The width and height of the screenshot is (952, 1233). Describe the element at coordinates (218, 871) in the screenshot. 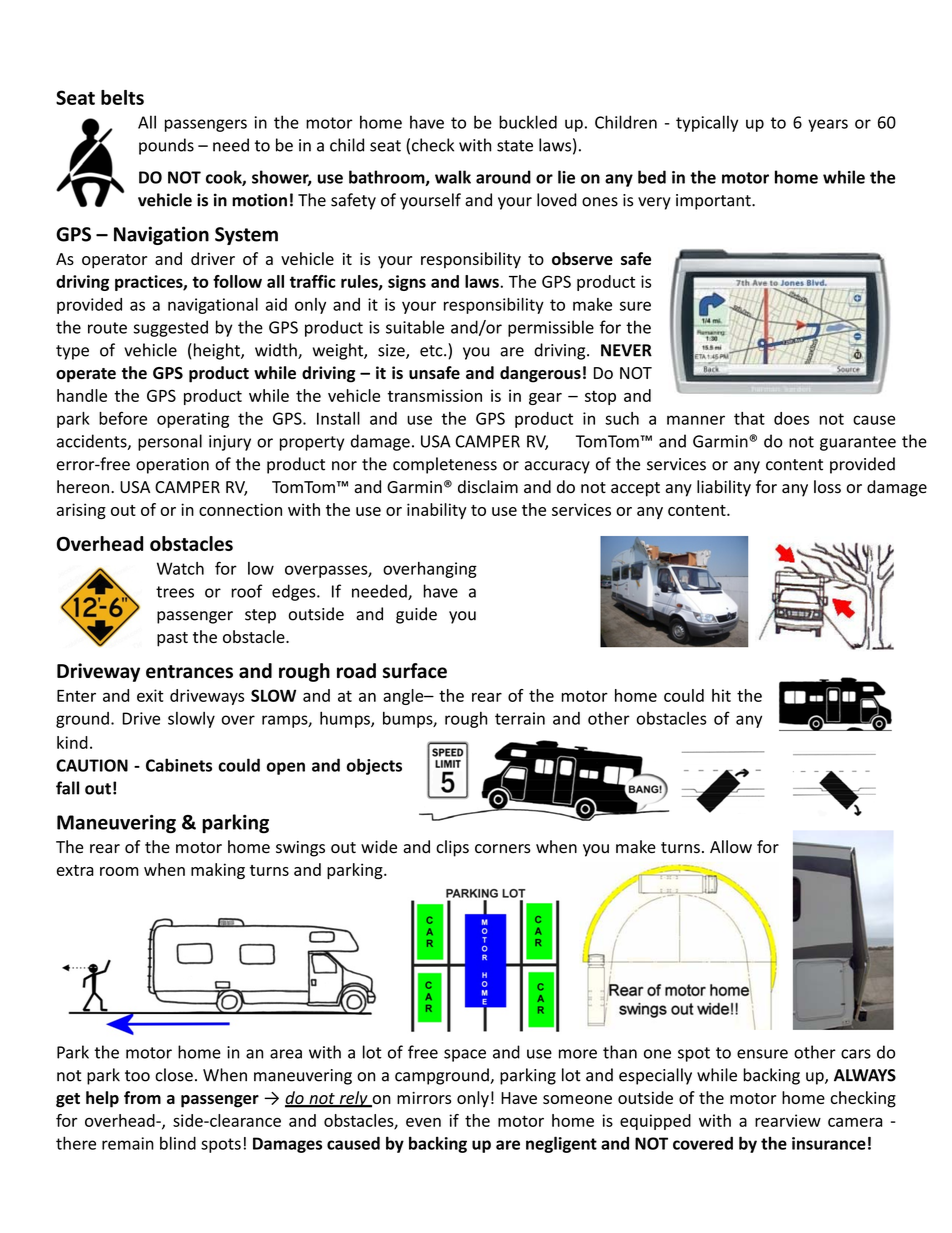

I see `making` at that location.
